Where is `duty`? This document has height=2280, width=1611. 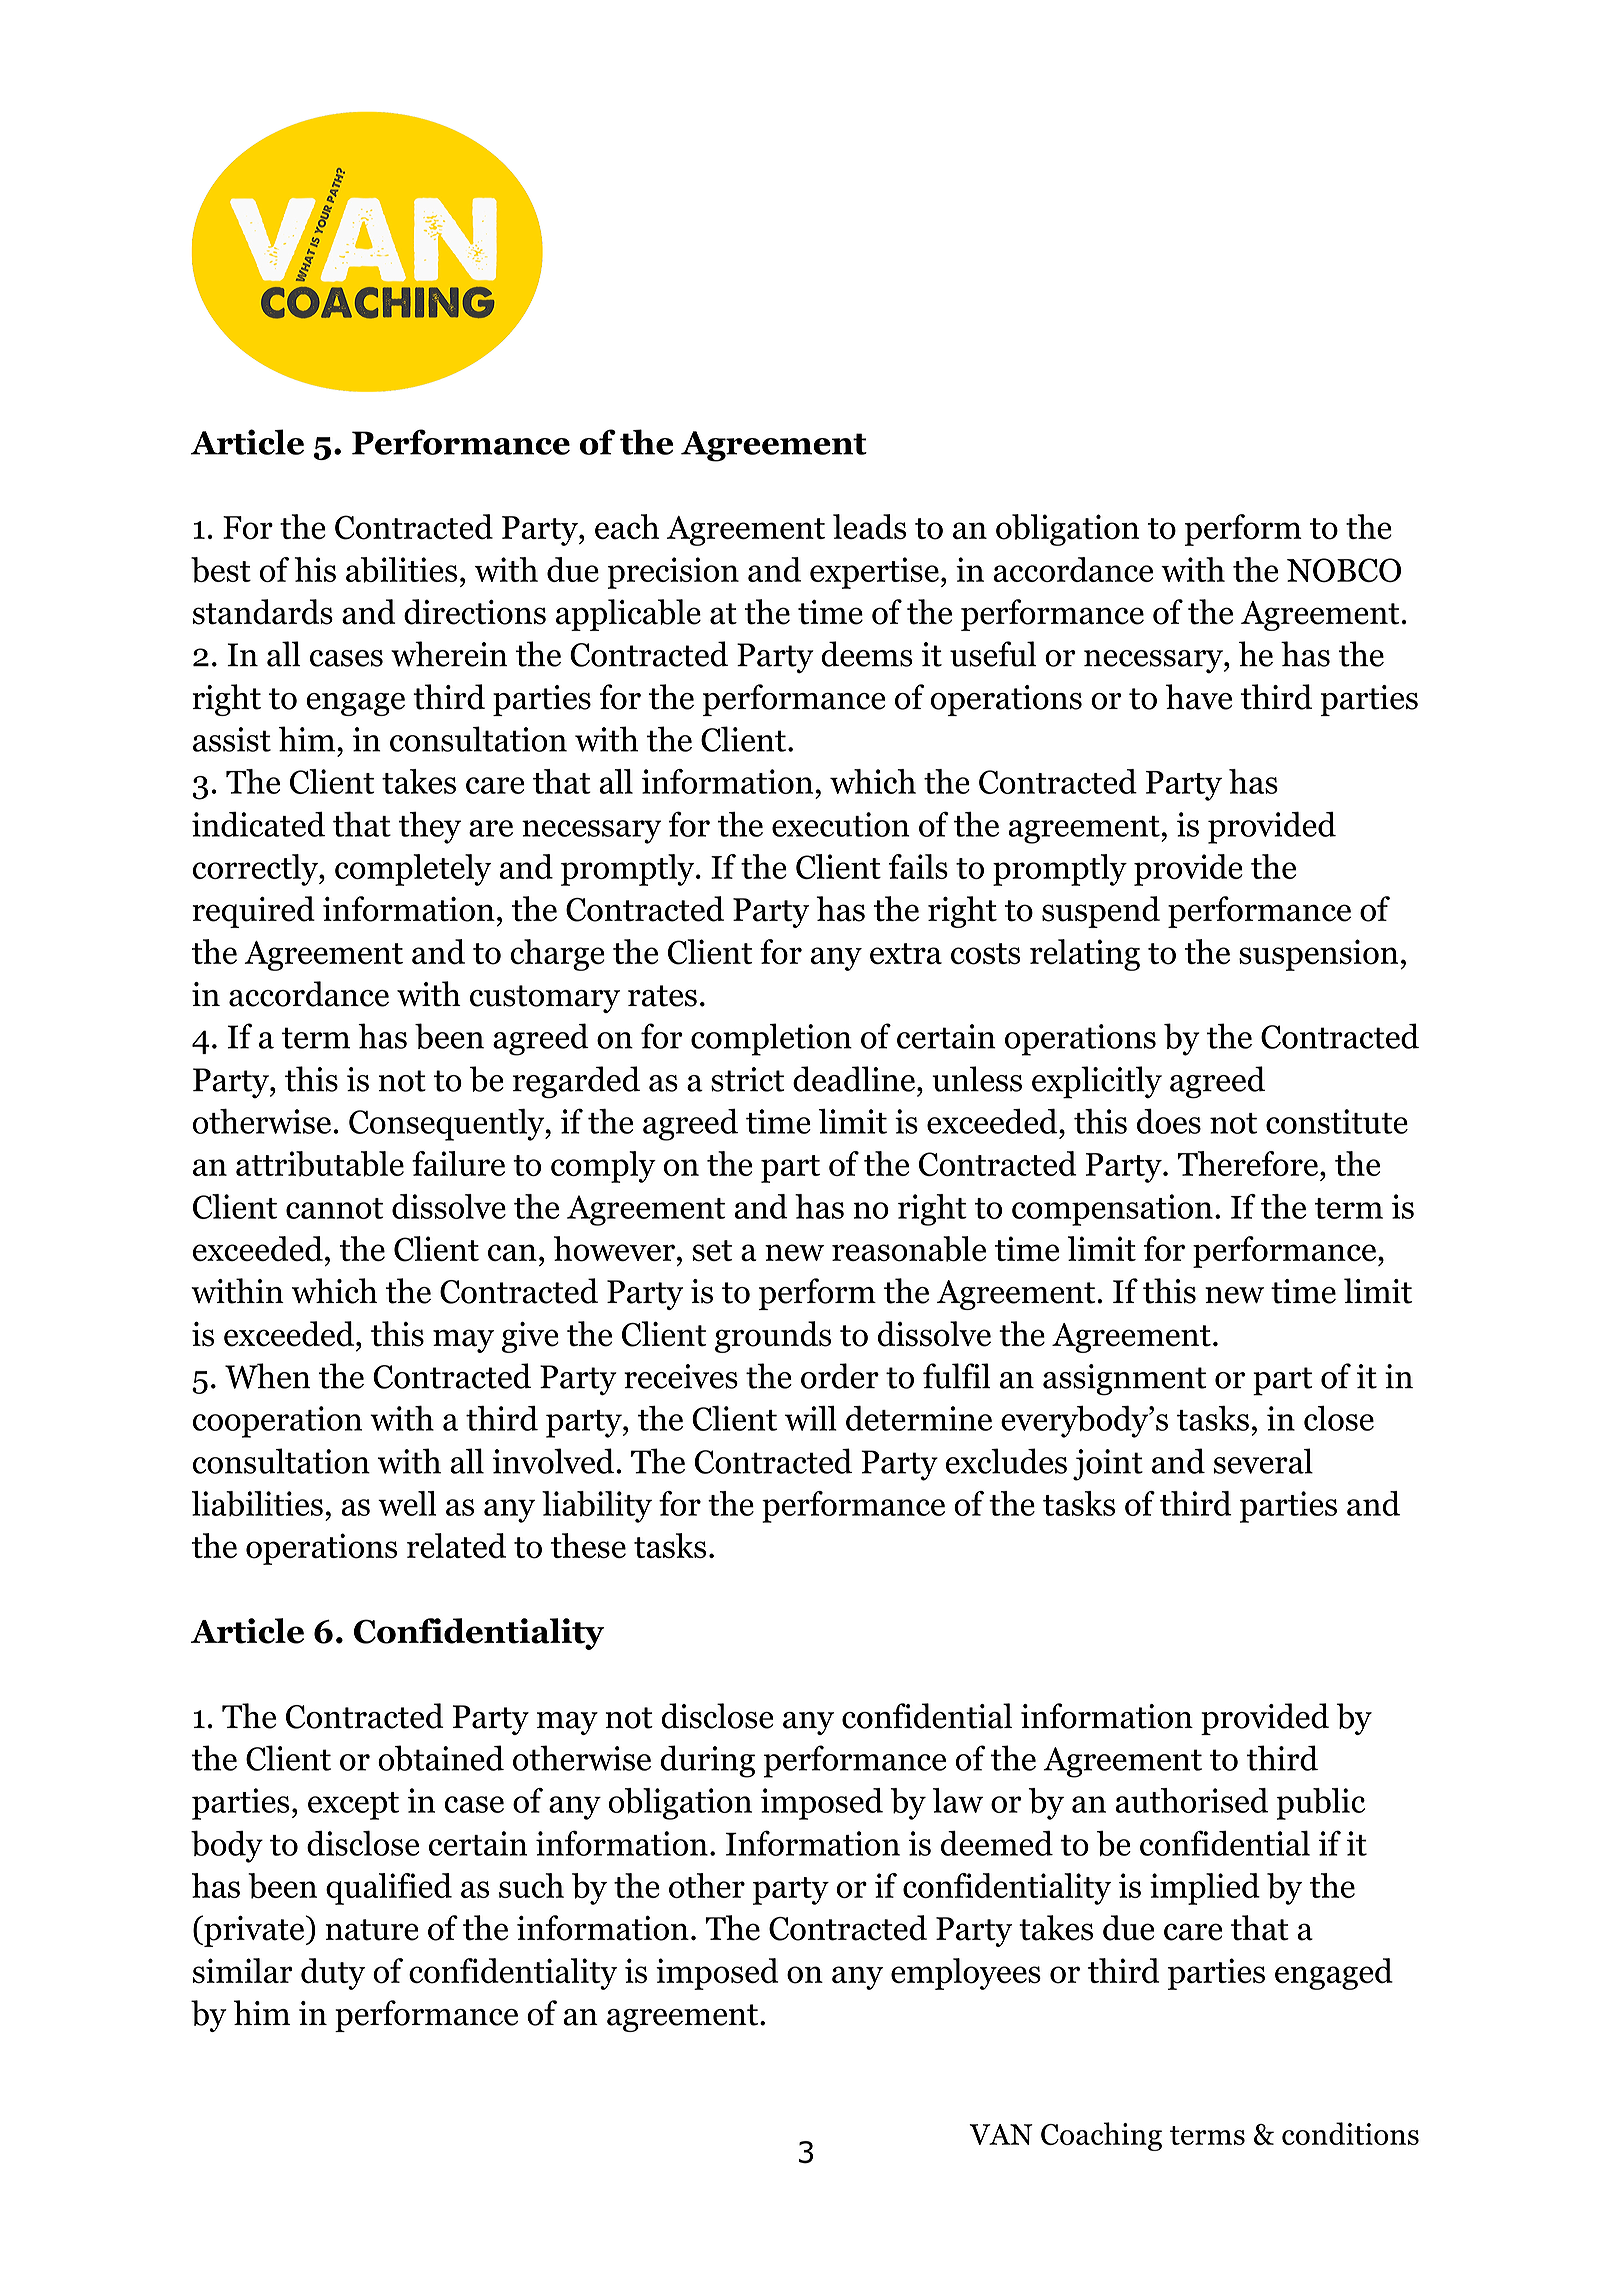 duty is located at coordinates (333, 1974).
